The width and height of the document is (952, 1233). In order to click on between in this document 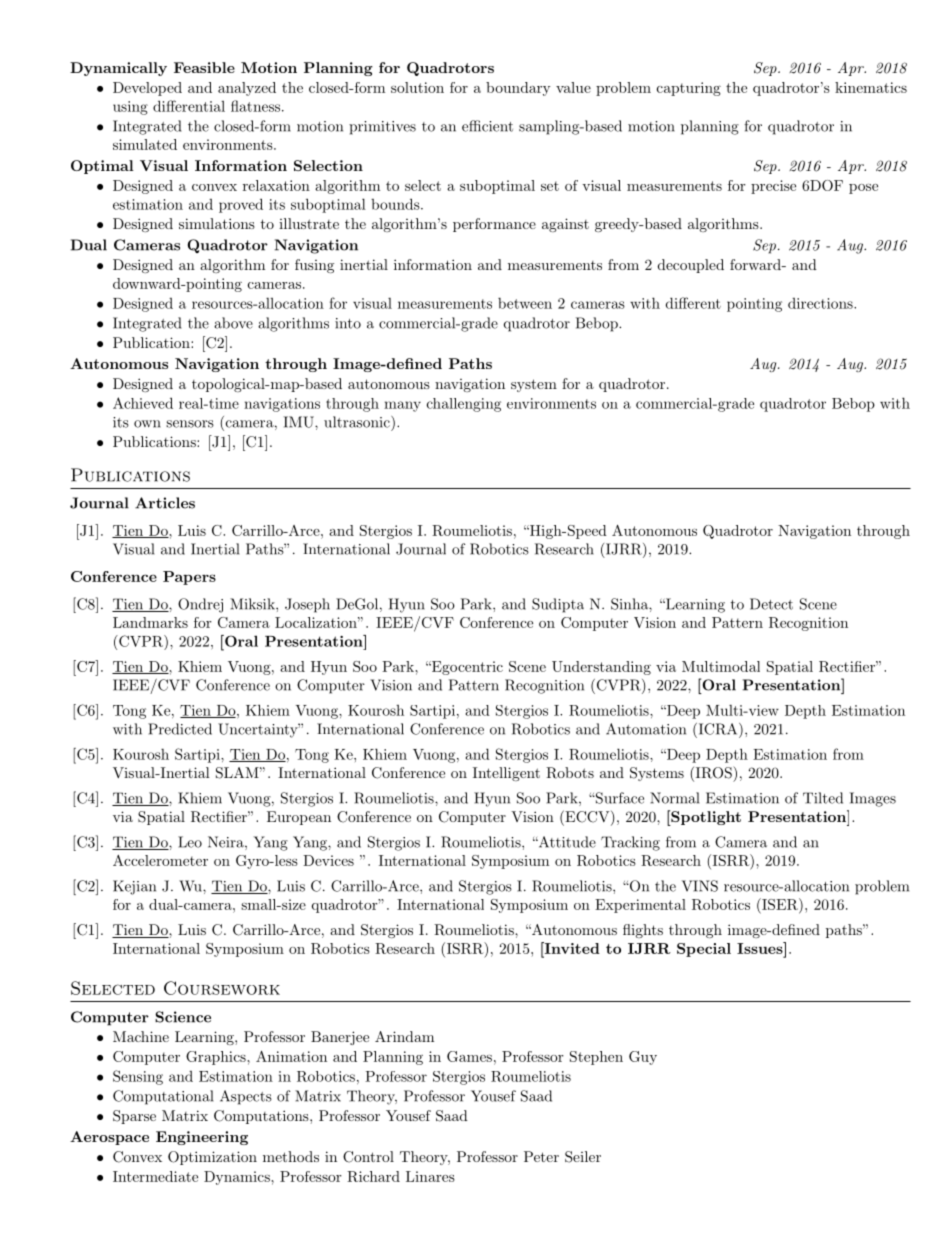, I will do `click(525, 303)`.
